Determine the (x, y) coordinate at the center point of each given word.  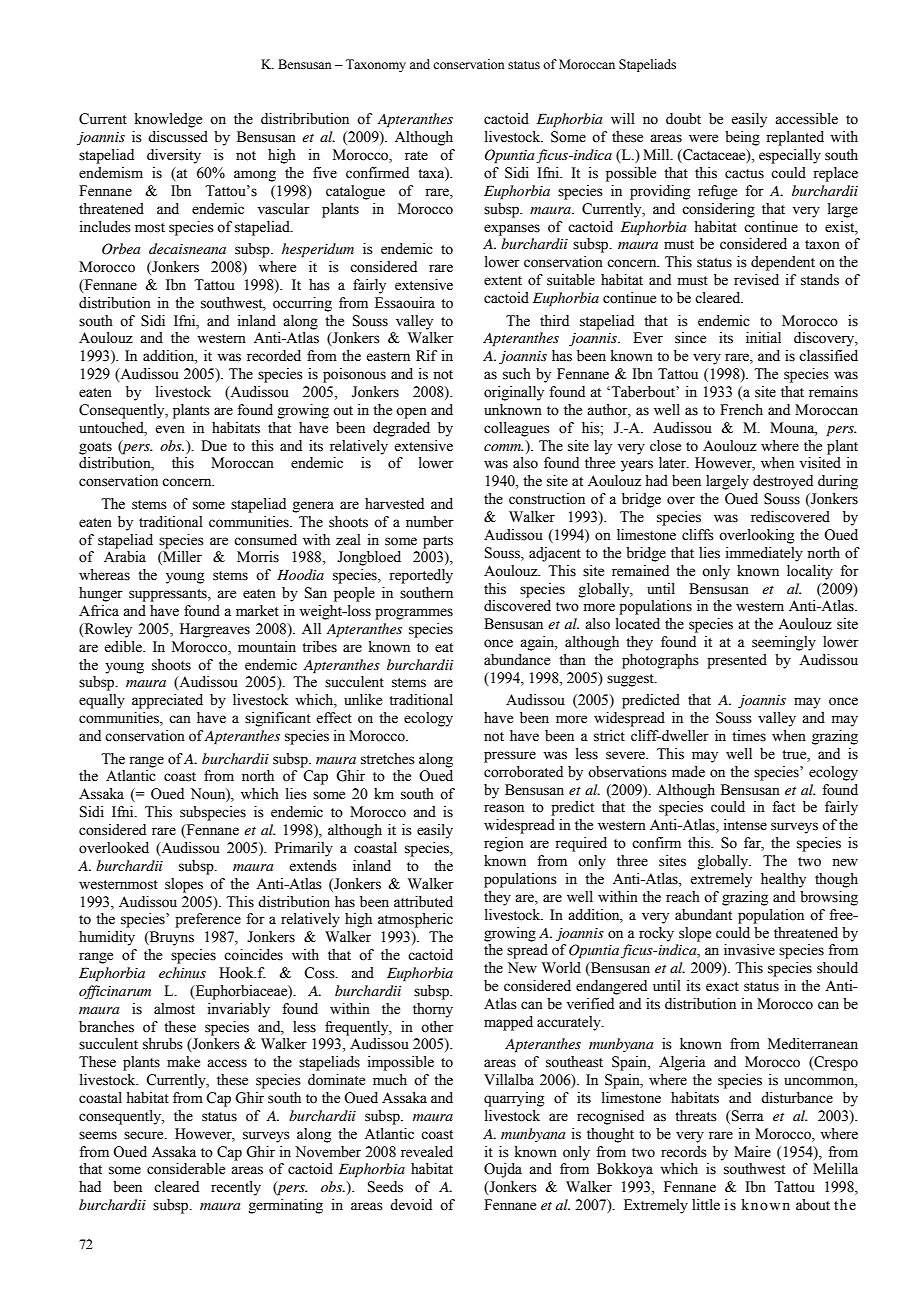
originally (514, 393)
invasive (749, 950)
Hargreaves (215, 630)
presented (737, 661)
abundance (517, 660)
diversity (174, 156)
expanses (512, 230)
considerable (186, 1169)
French (741, 410)
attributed (423, 902)
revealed (427, 1152)
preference (208, 920)
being (742, 138)
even (170, 429)
